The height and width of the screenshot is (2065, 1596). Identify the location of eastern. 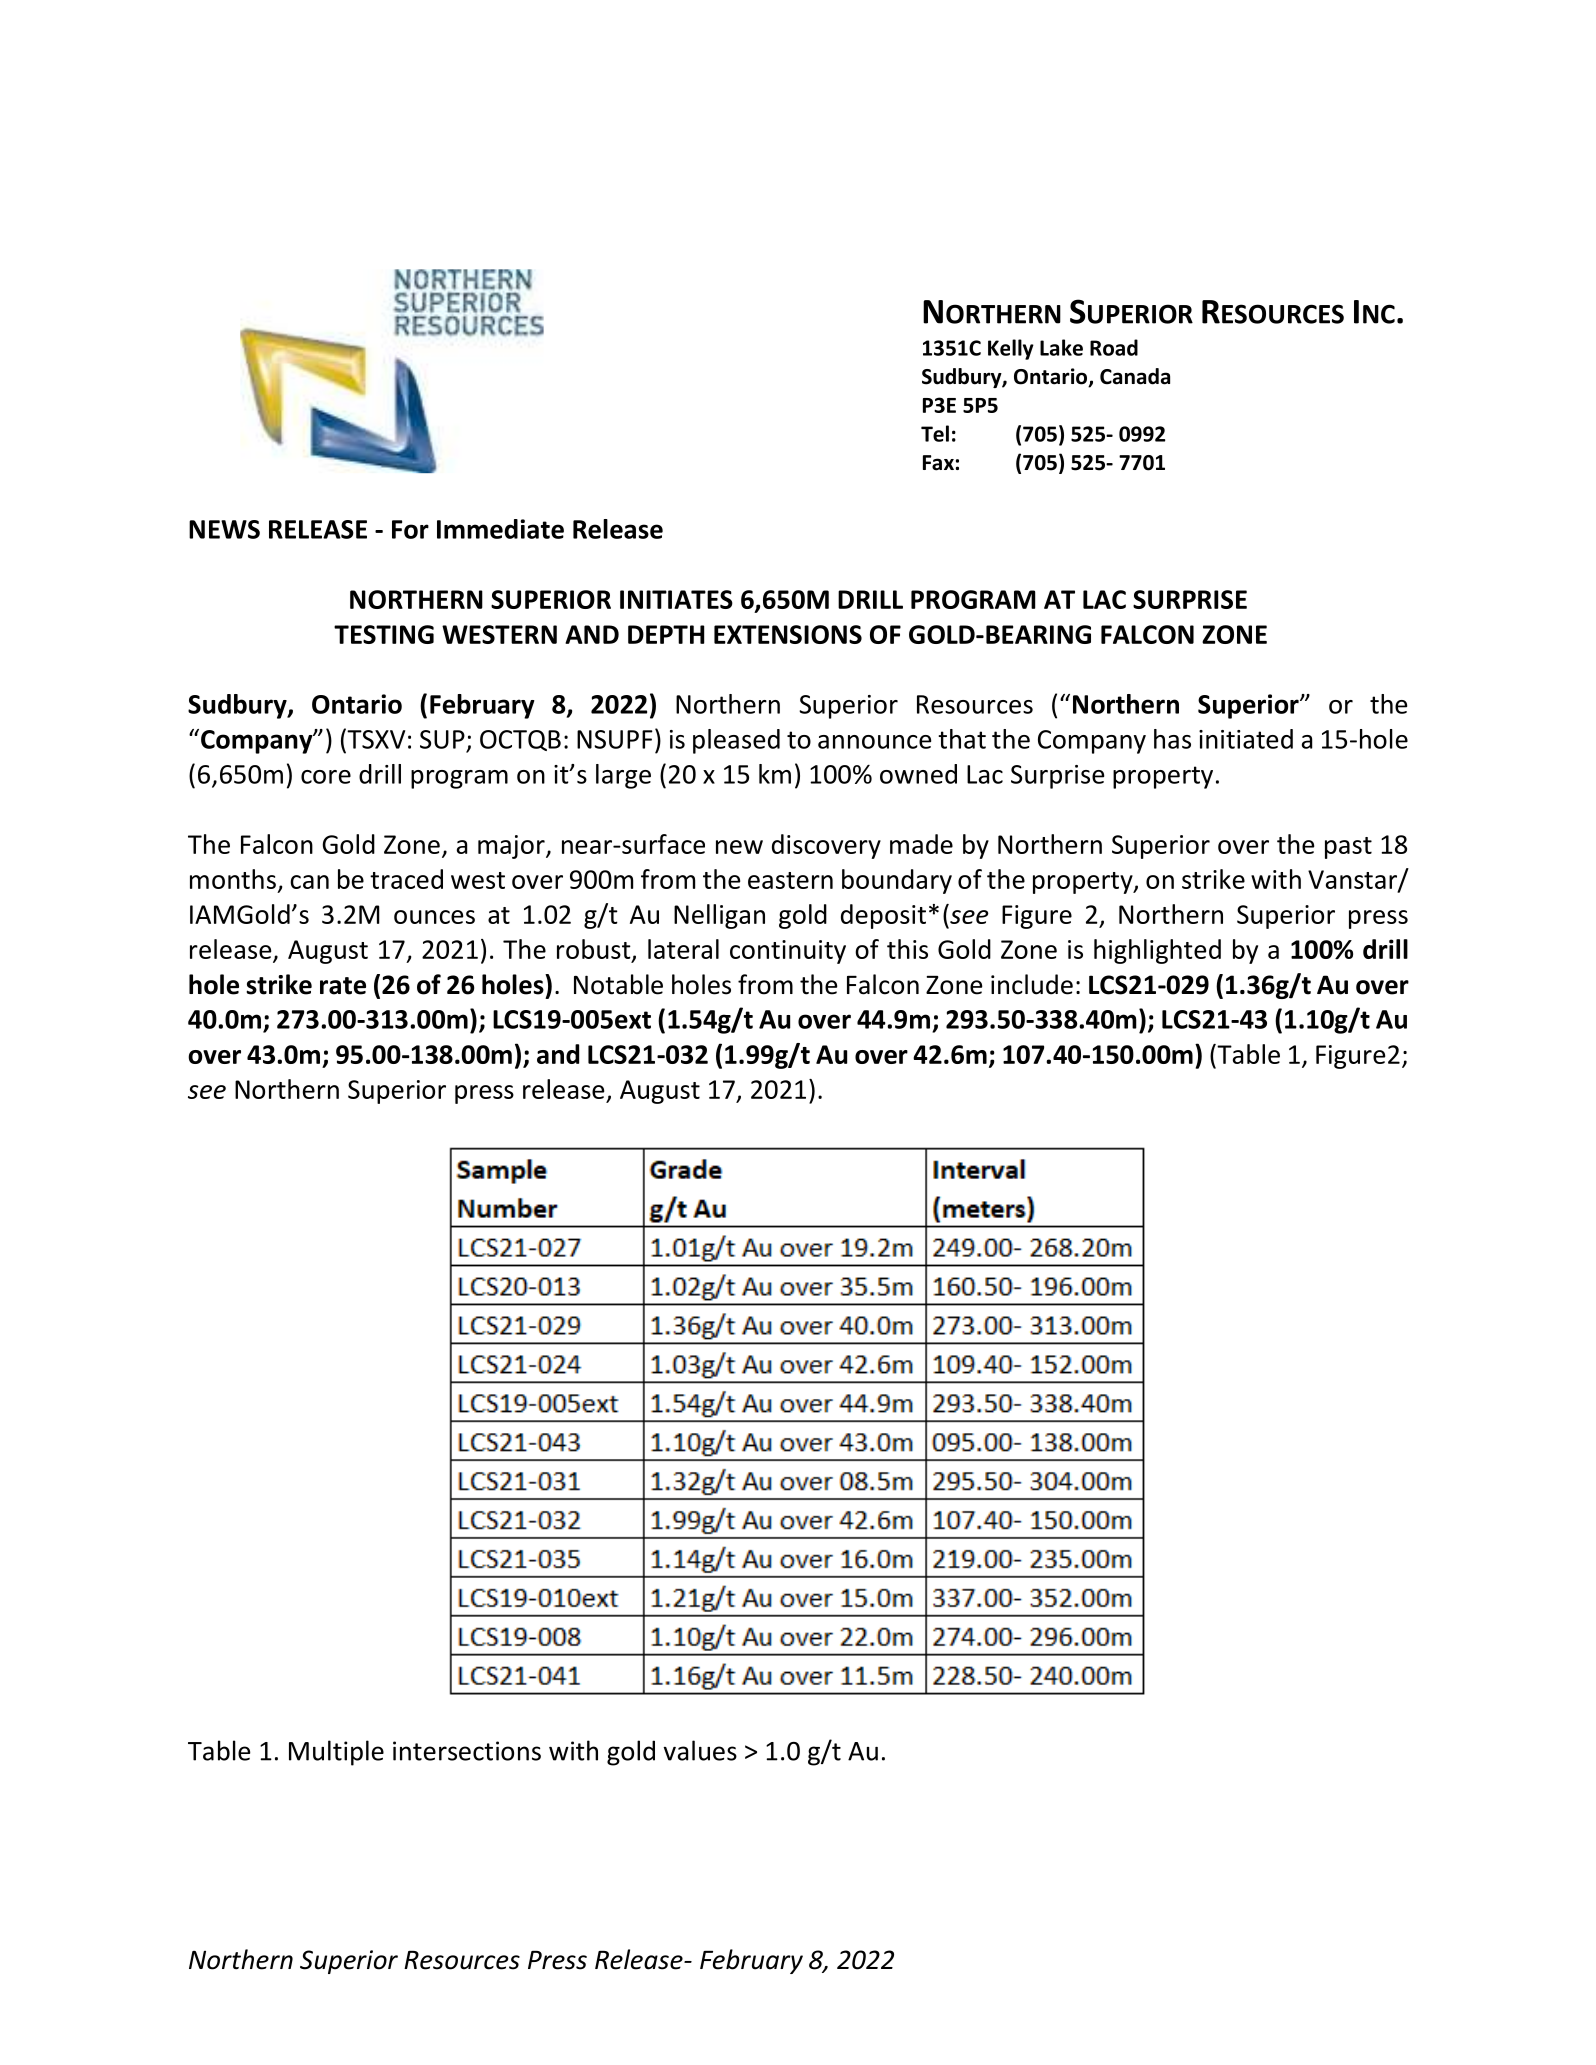
(790, 880).
